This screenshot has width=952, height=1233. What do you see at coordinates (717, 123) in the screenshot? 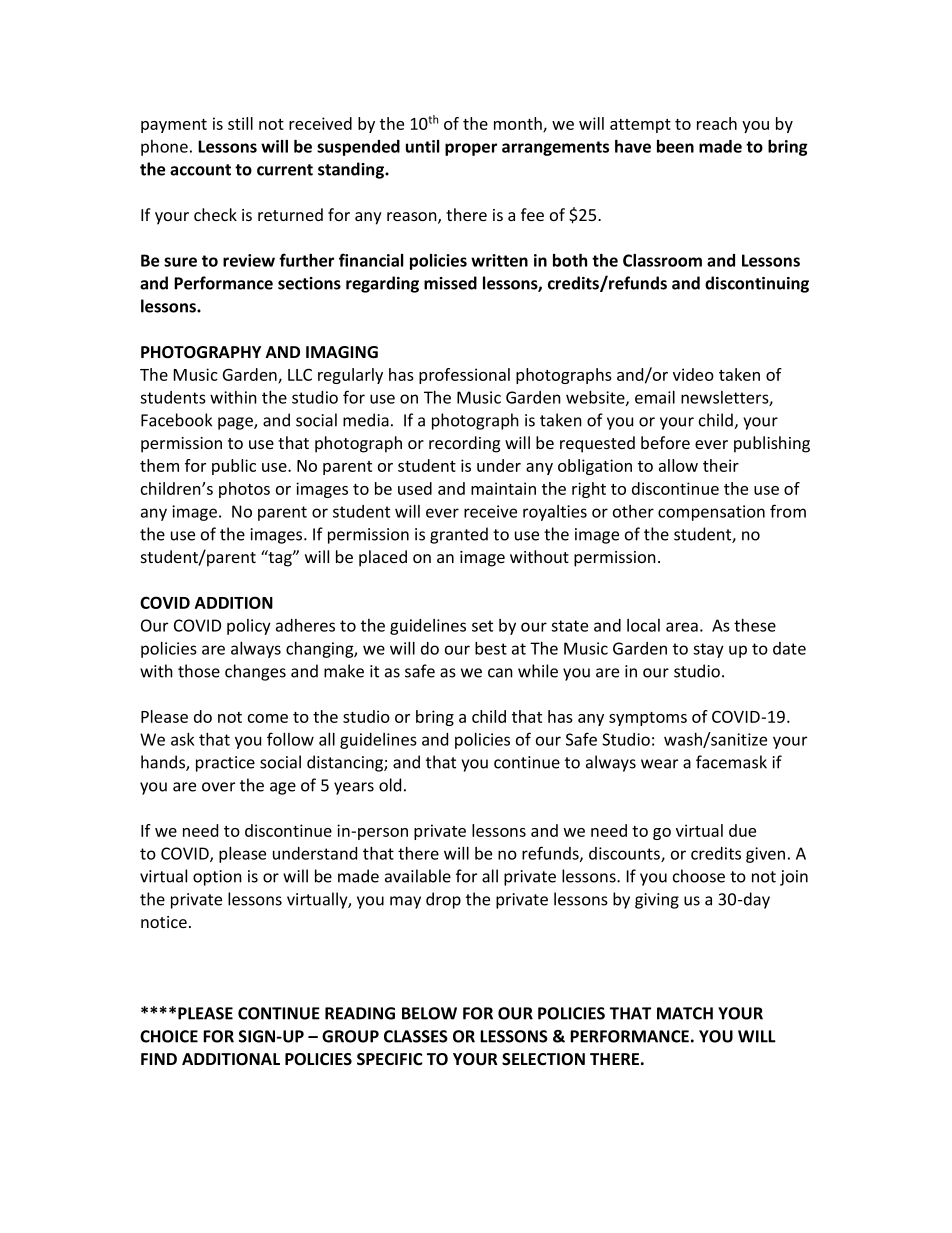
I see `reach` at bounding box center [717, 123].
